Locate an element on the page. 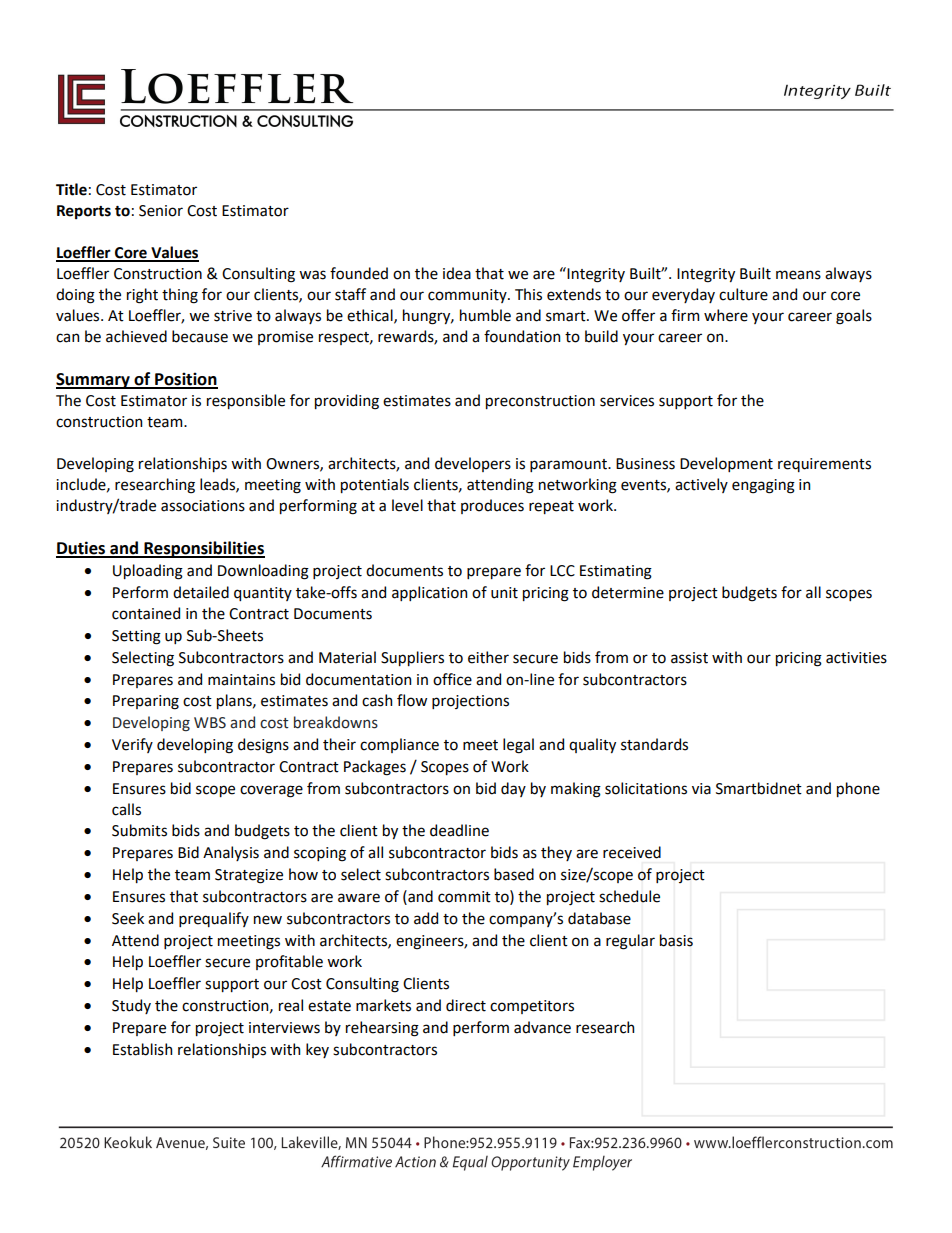  contained is located at coordinates (146, 613).
